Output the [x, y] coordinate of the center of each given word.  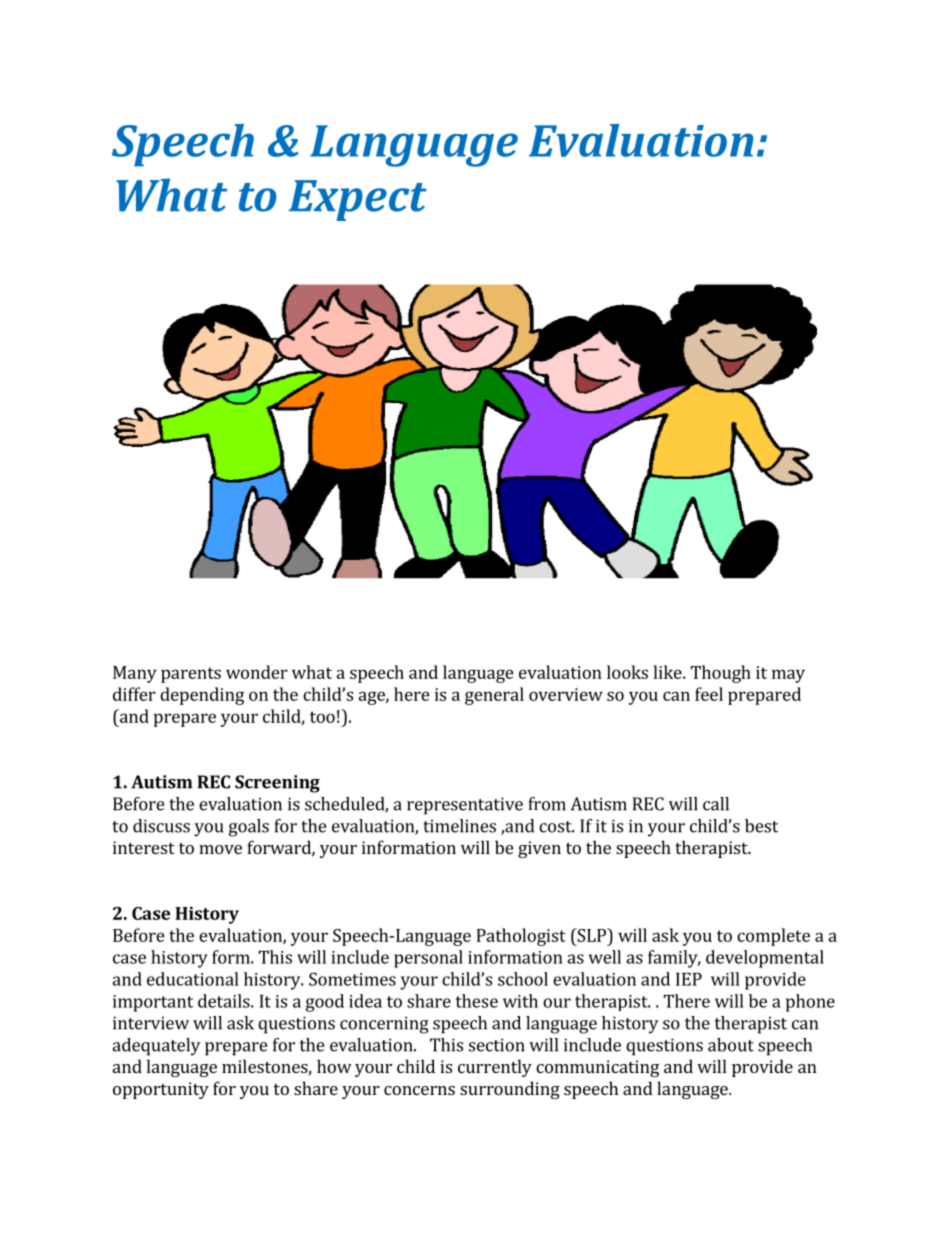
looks [627, 672]
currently [495, 1068]
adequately [156, 1047]
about [731, 1045]
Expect [358, 200]
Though [721, 674]
